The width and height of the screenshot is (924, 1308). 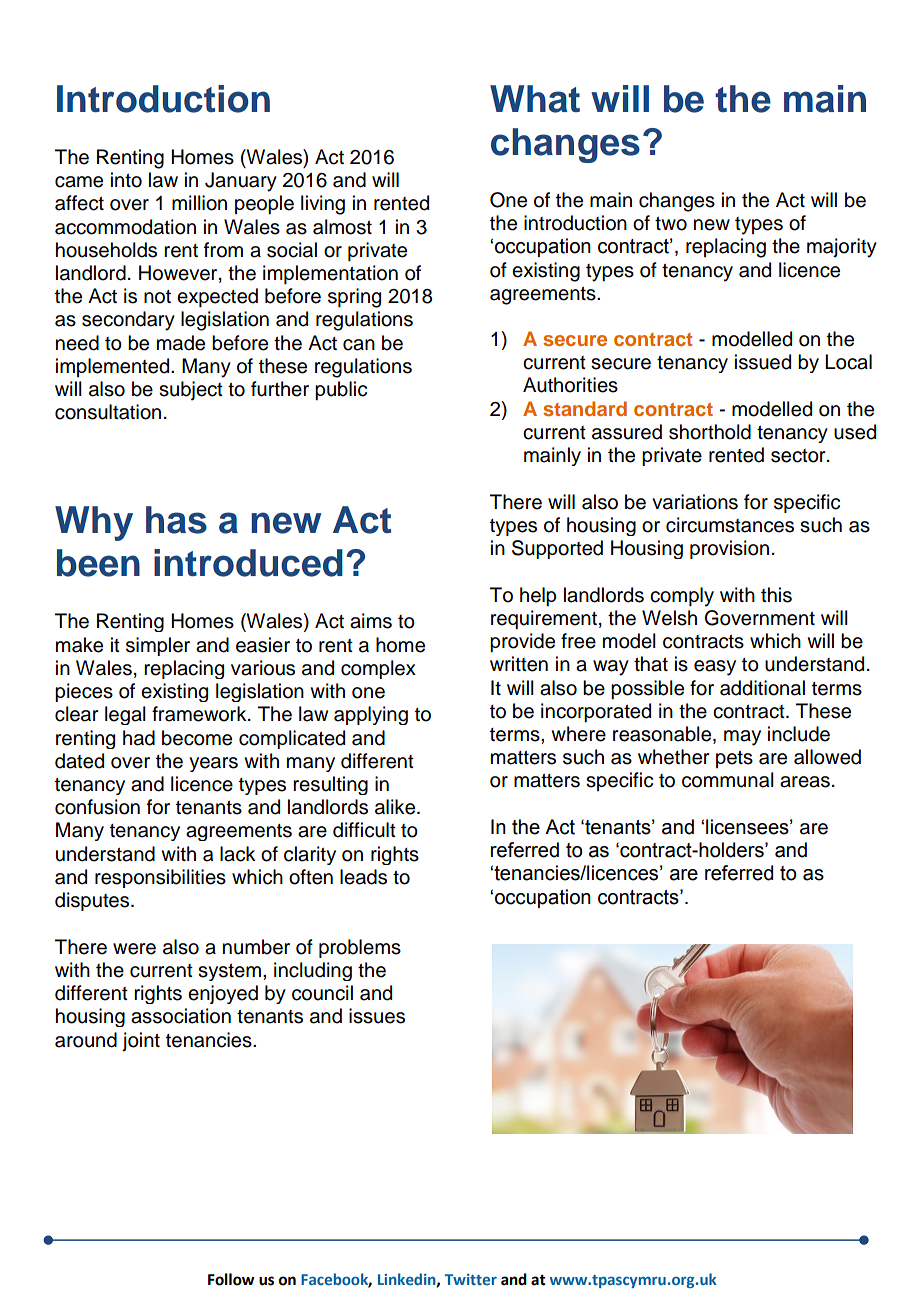 I want to click on Follow, so click(x=231, y=1279).
